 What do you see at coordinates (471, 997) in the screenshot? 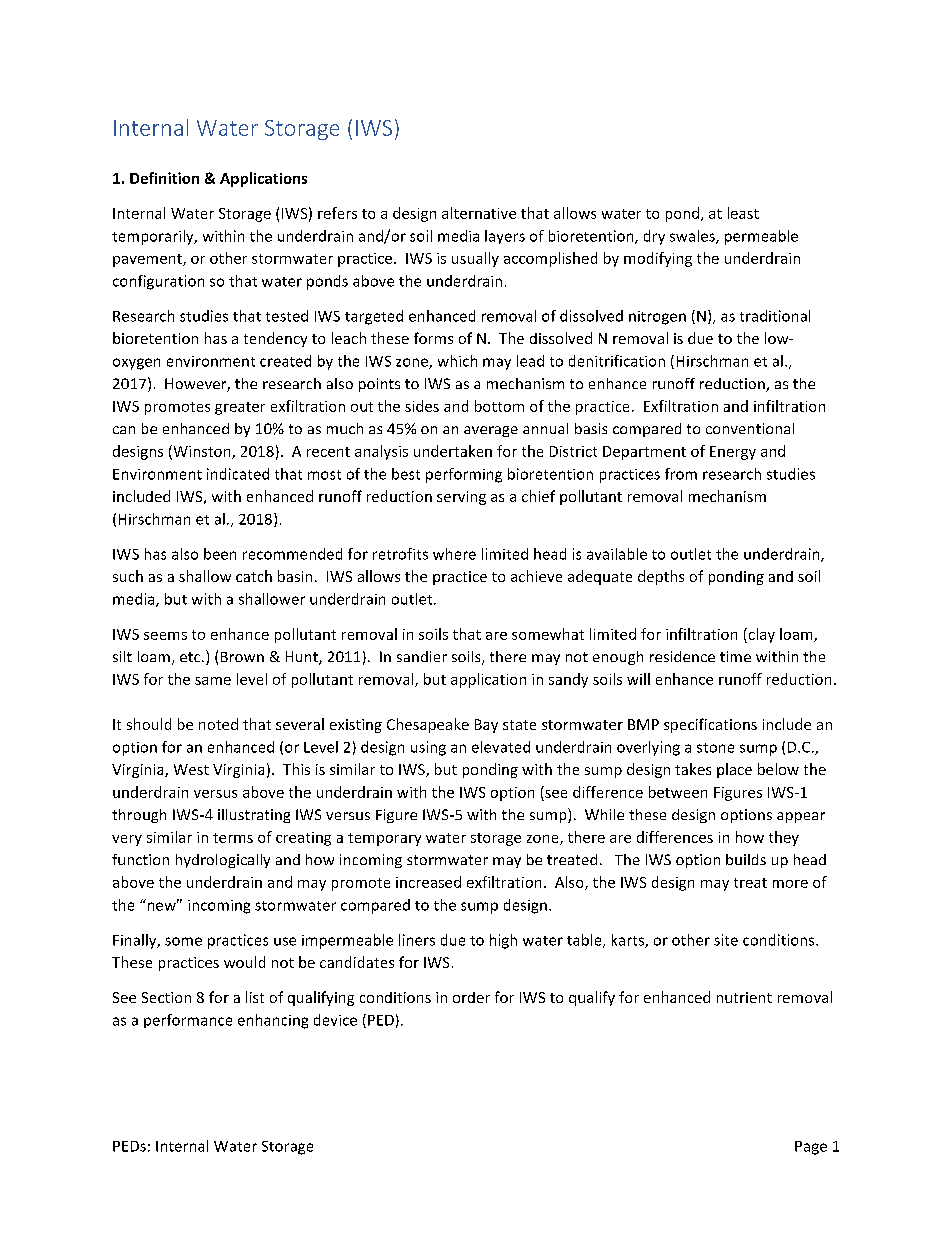
I see `order` at bounding box center [471, 997].
